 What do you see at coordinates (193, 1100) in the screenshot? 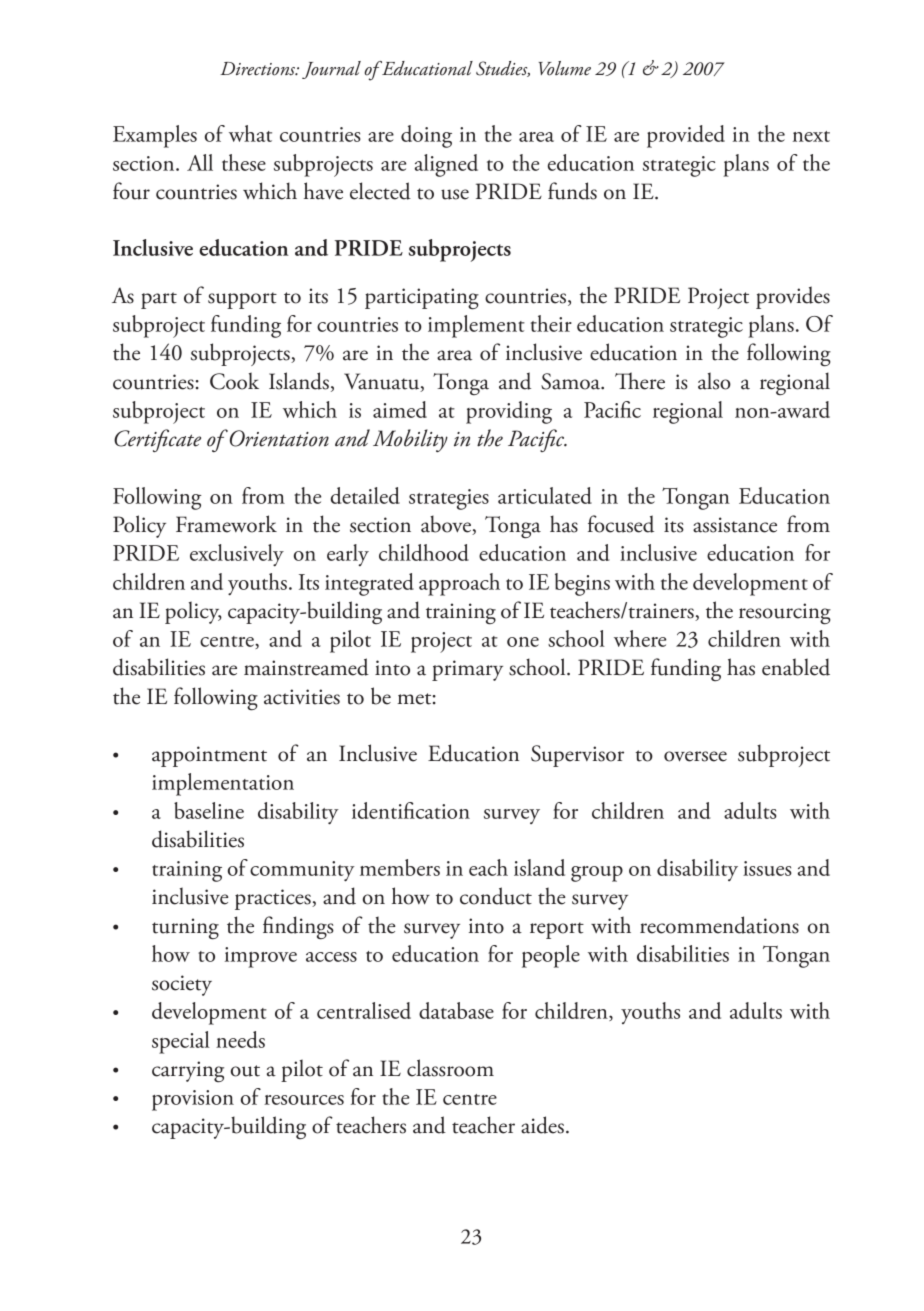
I see `provision` at bounding box center [193, 1100].
